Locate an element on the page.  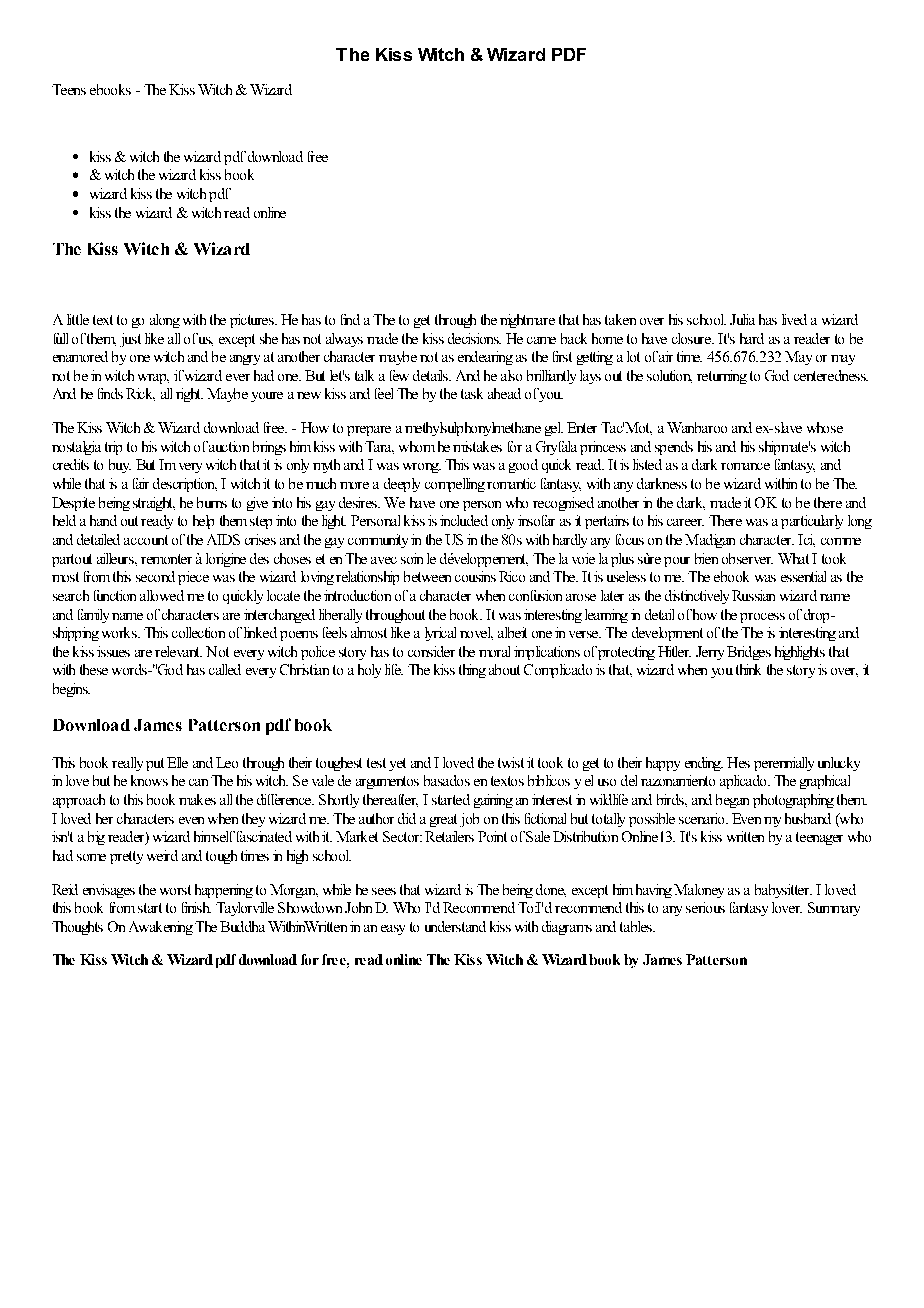
decisions is located at coordinates (474, 338).
